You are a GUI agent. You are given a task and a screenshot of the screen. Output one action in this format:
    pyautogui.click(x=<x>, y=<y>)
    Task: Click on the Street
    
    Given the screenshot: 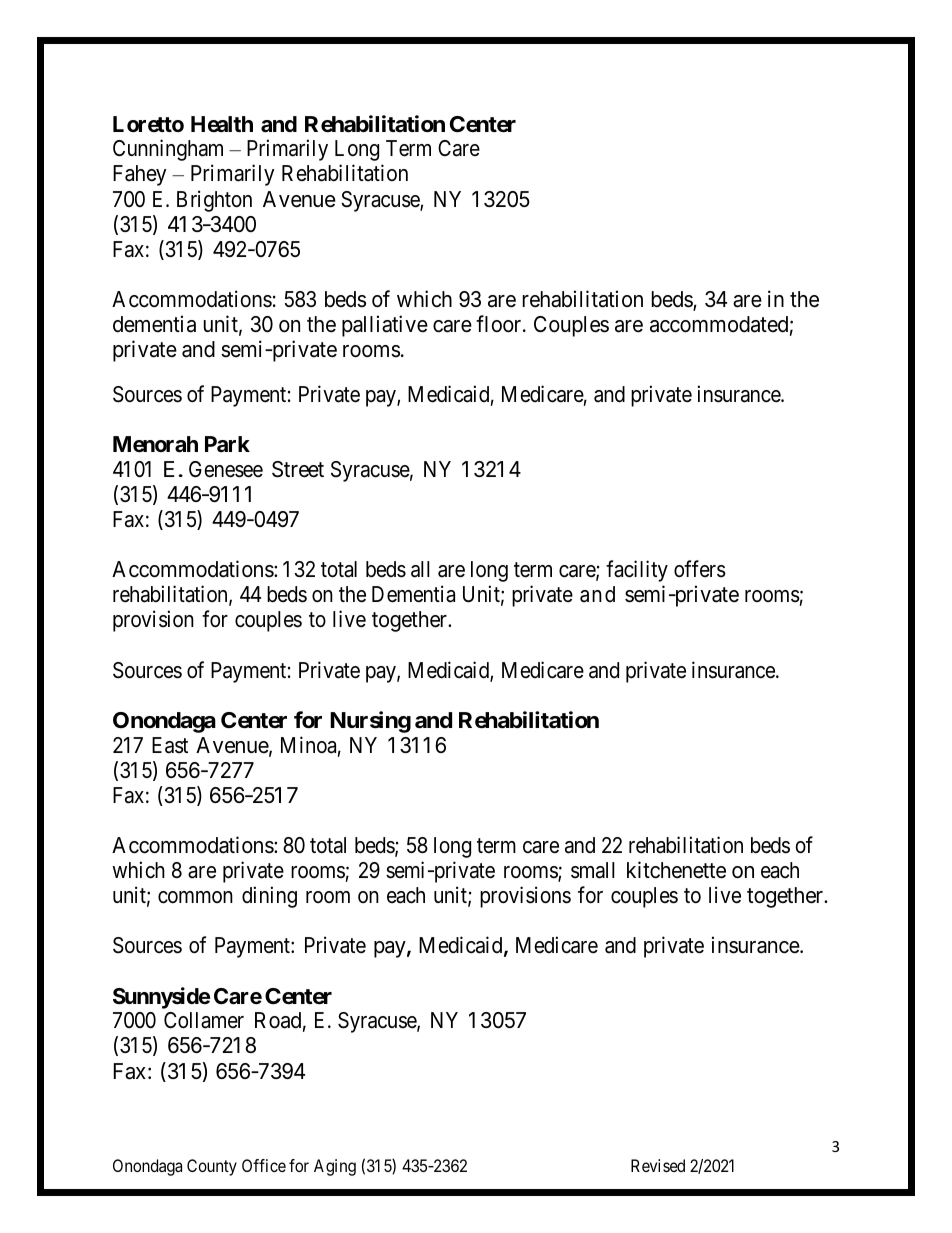 What is the action you would take?
    pyautogui.click(x=298, y=469)
